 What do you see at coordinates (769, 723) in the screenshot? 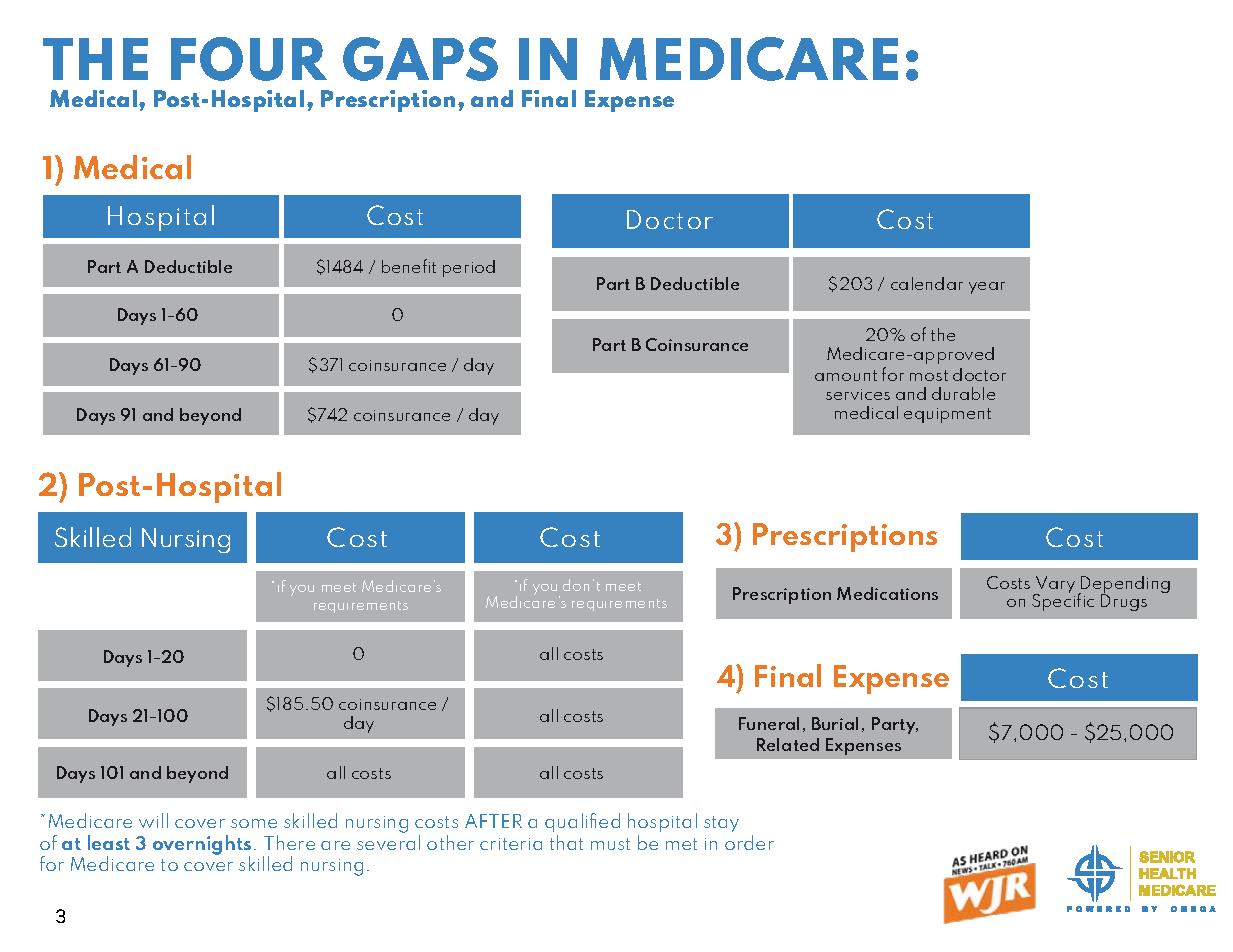
I see `Funeral` at bounding box center [769, 723].
